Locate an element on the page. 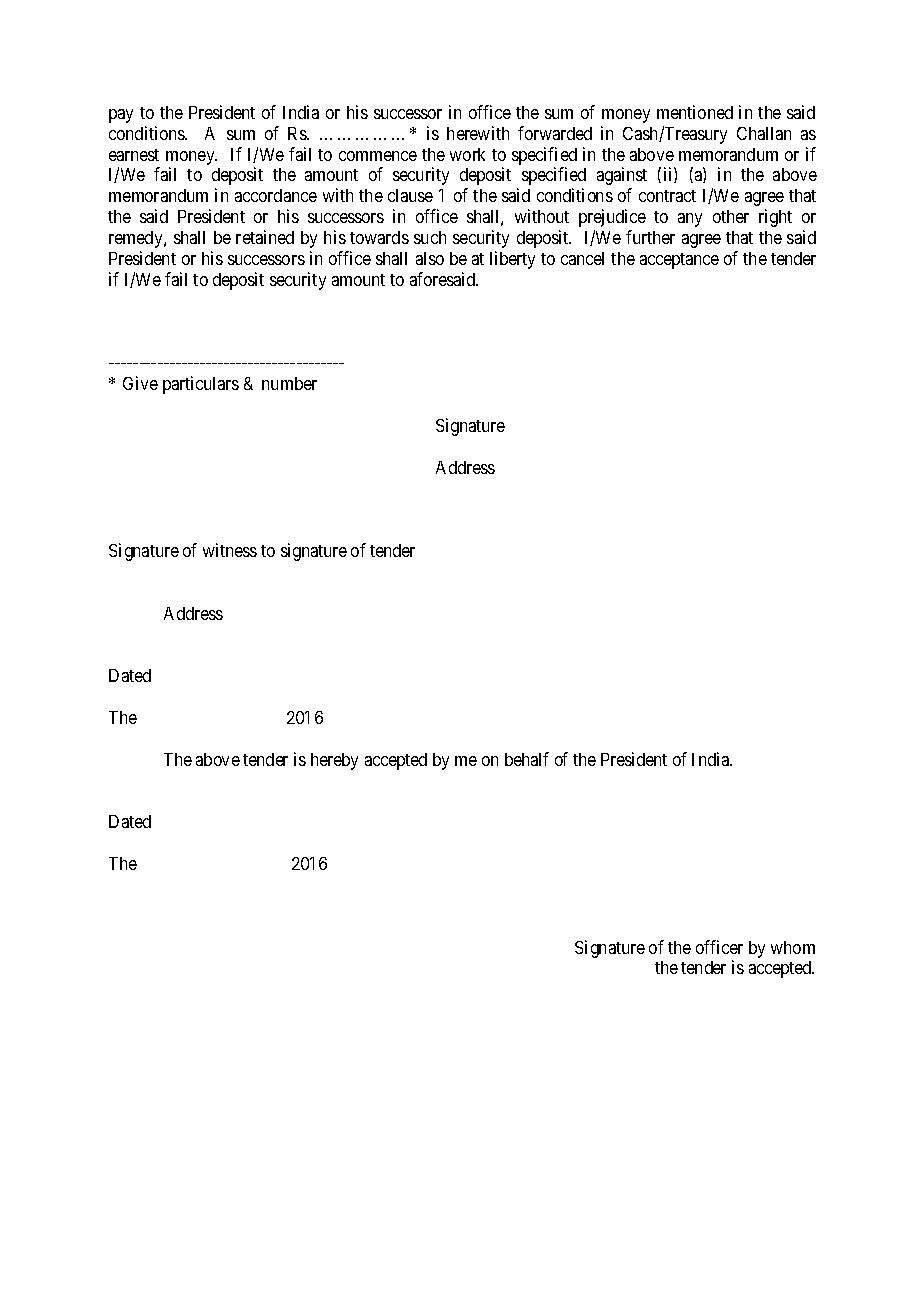  remedy is located at coordinates (137, 239).
